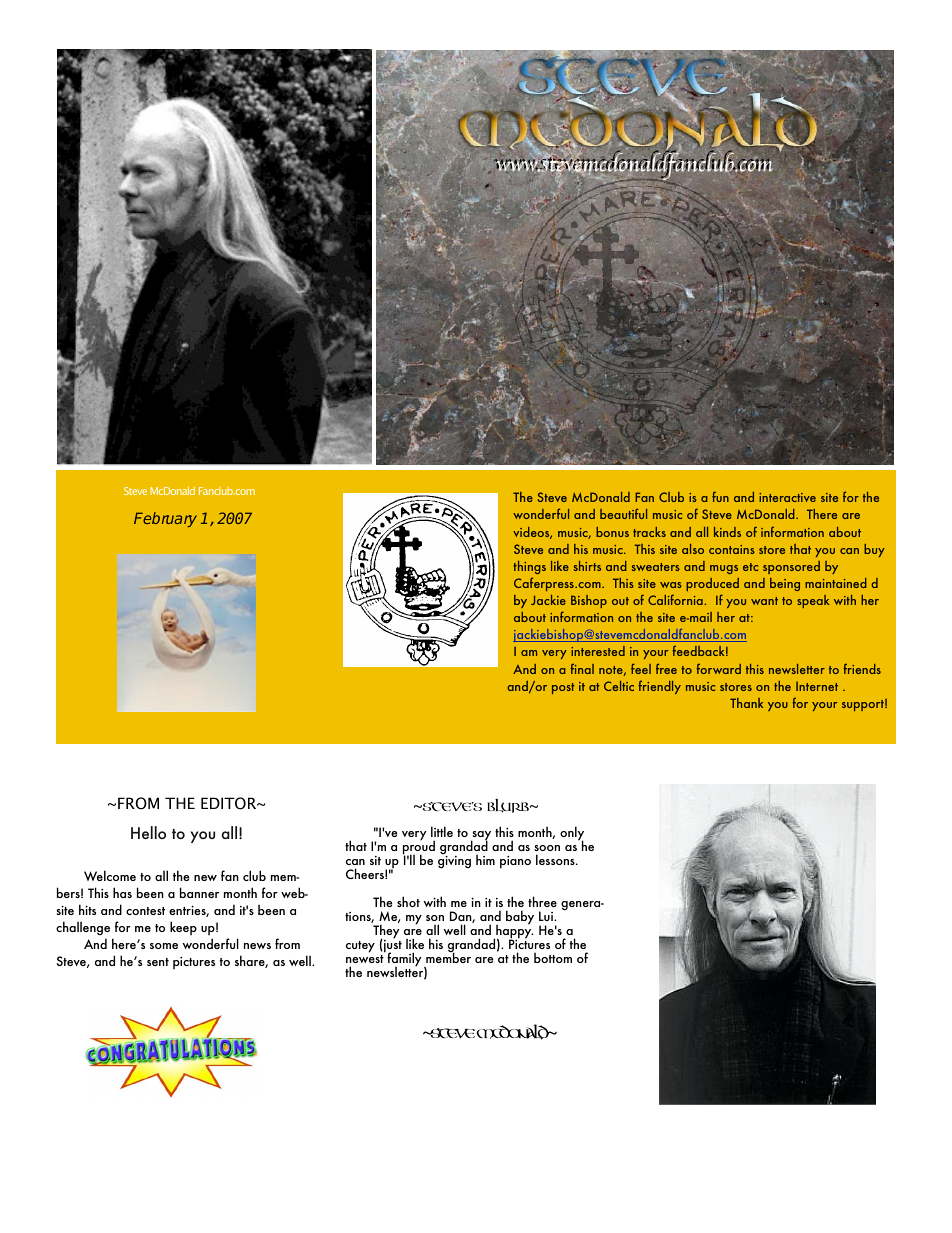  What do you see at coordinates (148, 832) in the screenshot?
I see `Hello` at bounding box center [148, 832].
